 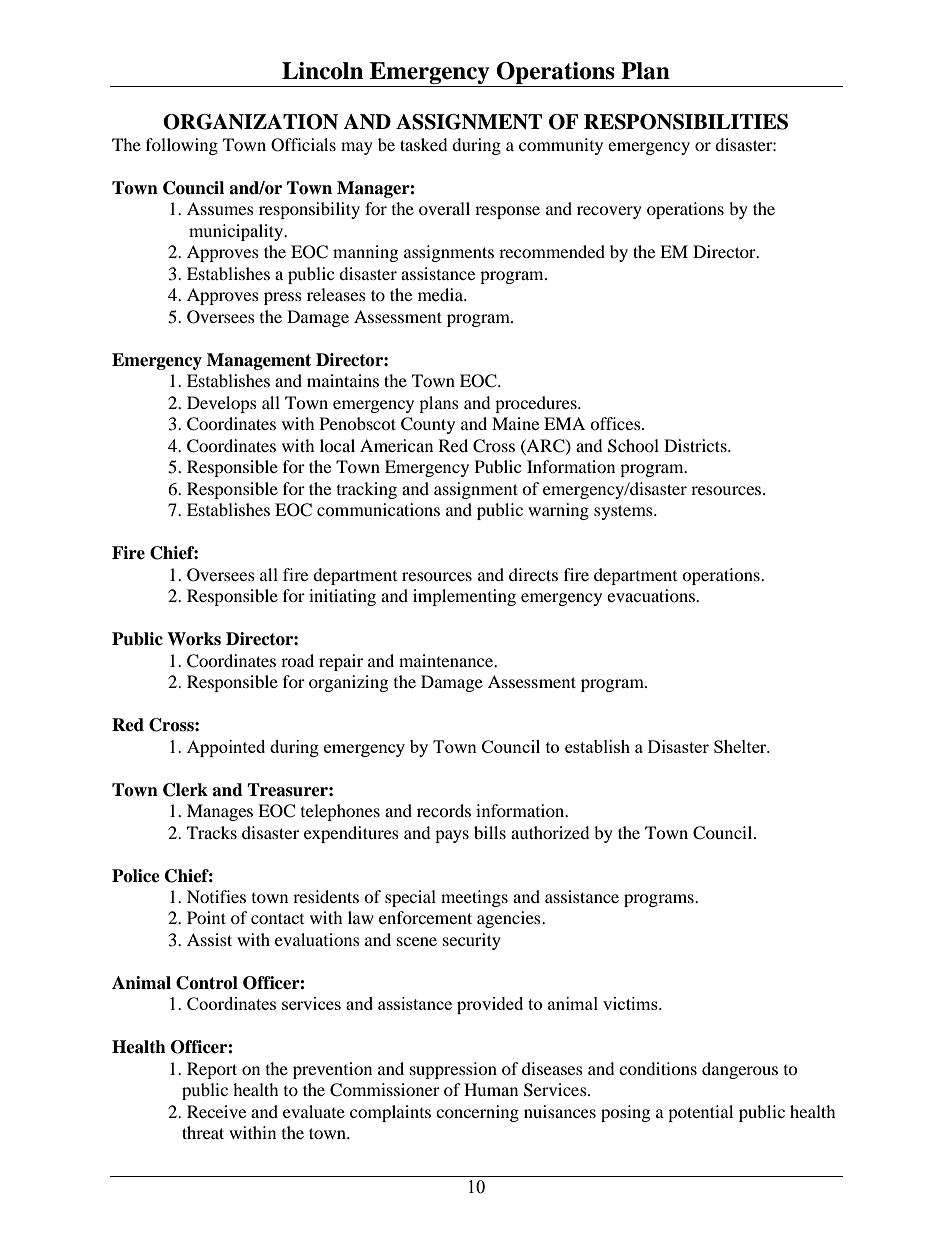 What do you see at coordinates (424, 144) in the screenshot?
I see `tasked` at bounding box center [424, 144].
